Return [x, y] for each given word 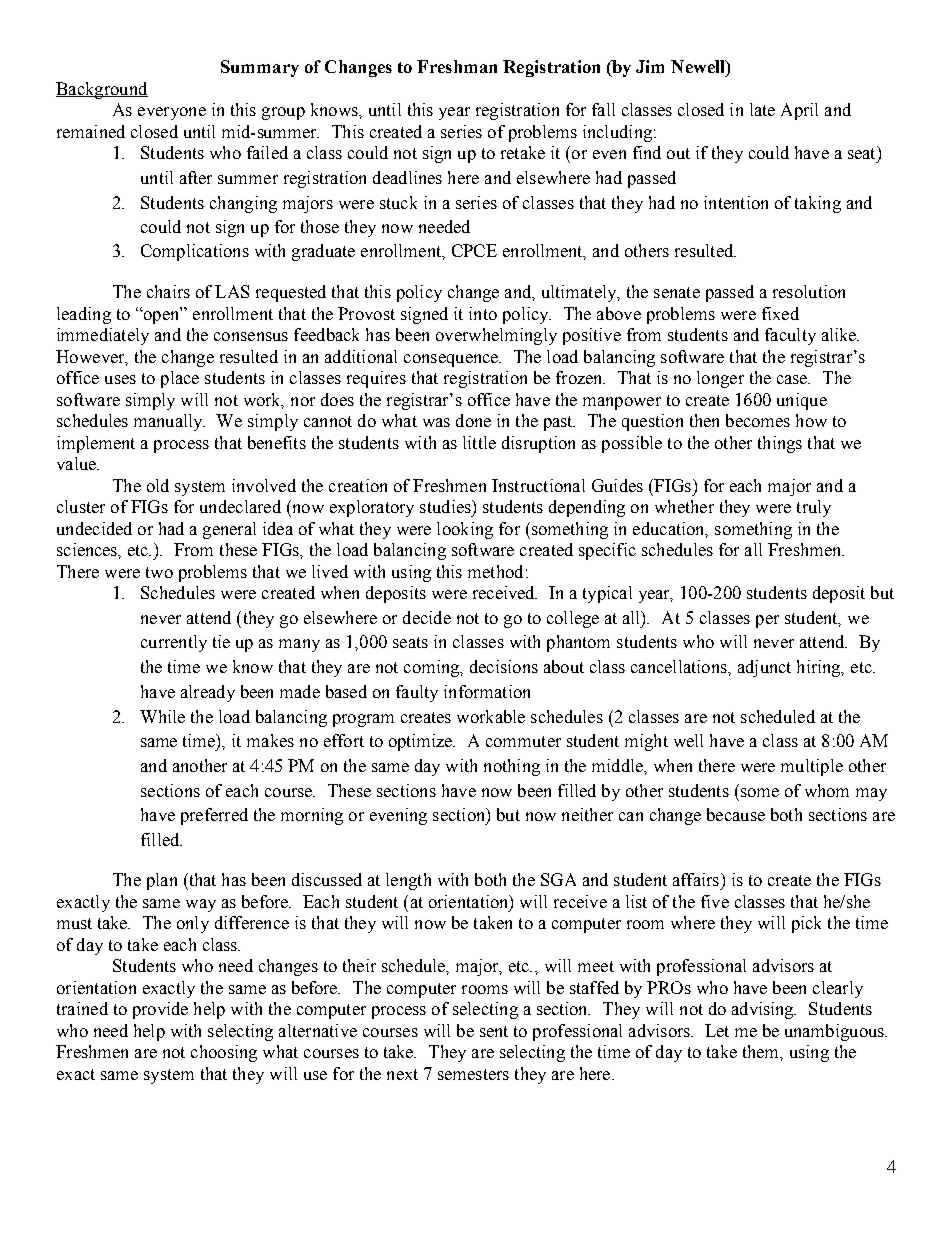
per [767, 621]
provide [160, 1010]
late [762, 109]
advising [764, 1010]
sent [494, 1031]
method [495, 571]
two [159, 572]
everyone [172, 113]
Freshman [457, 66]
